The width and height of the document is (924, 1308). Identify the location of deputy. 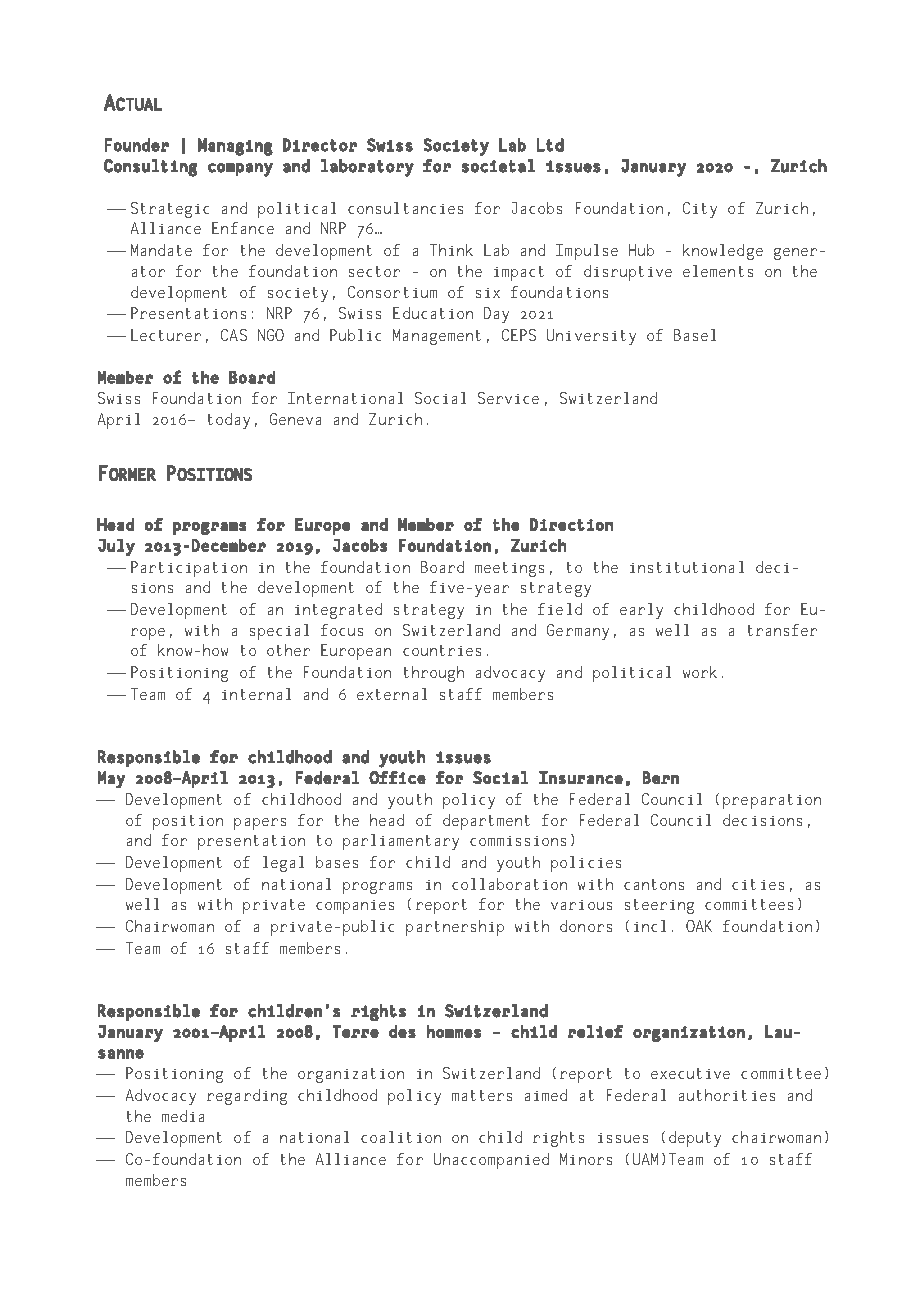
(695, 1139).
